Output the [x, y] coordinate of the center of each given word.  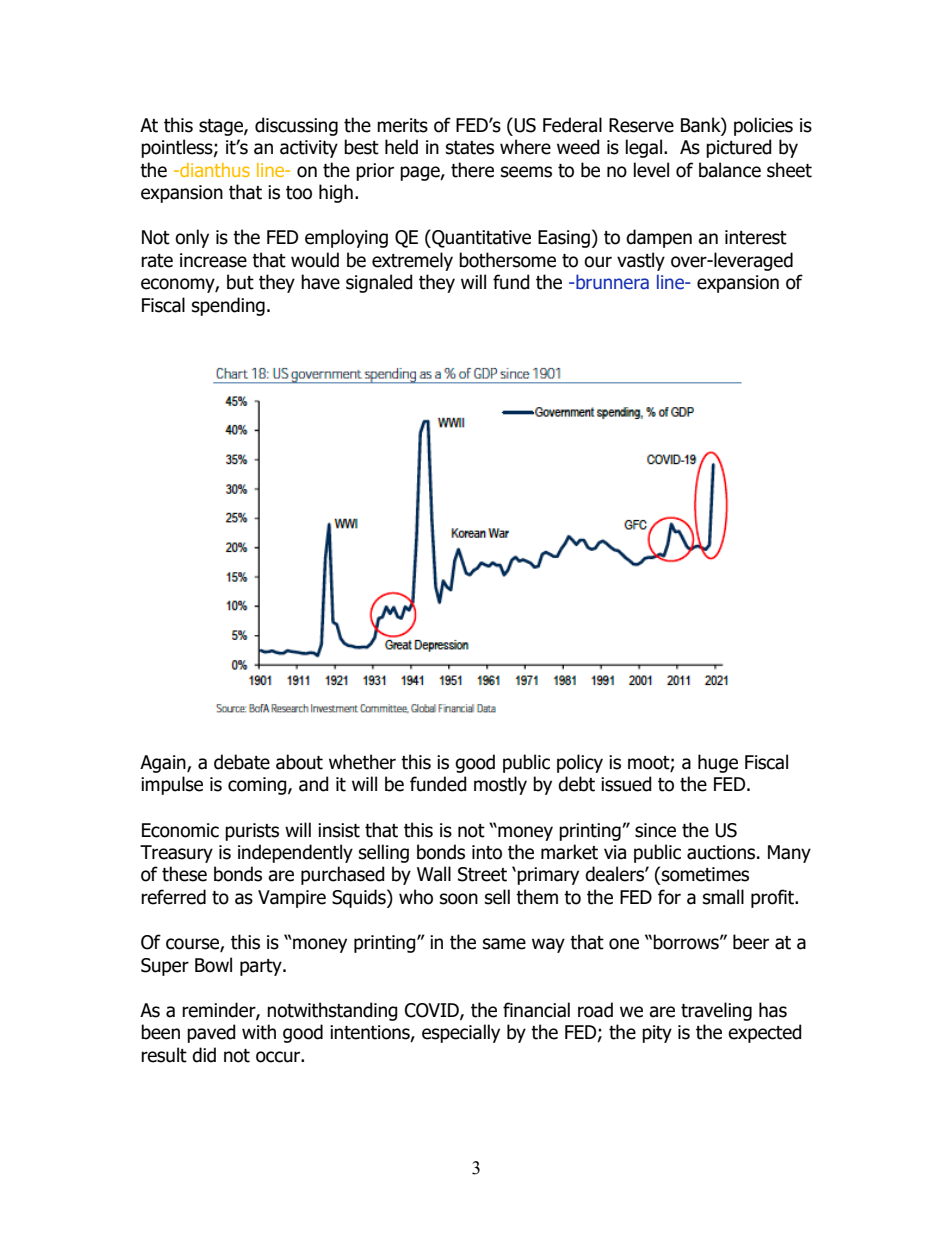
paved [211, 1033]
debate [242, 762]
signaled [379, 283]
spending [228, 306]
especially [461, 1033]
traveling [716, 1011]
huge [718, 763]
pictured [739, 148]
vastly [641, 261]
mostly [500, 785]
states [470, 148]
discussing [296, 126]
